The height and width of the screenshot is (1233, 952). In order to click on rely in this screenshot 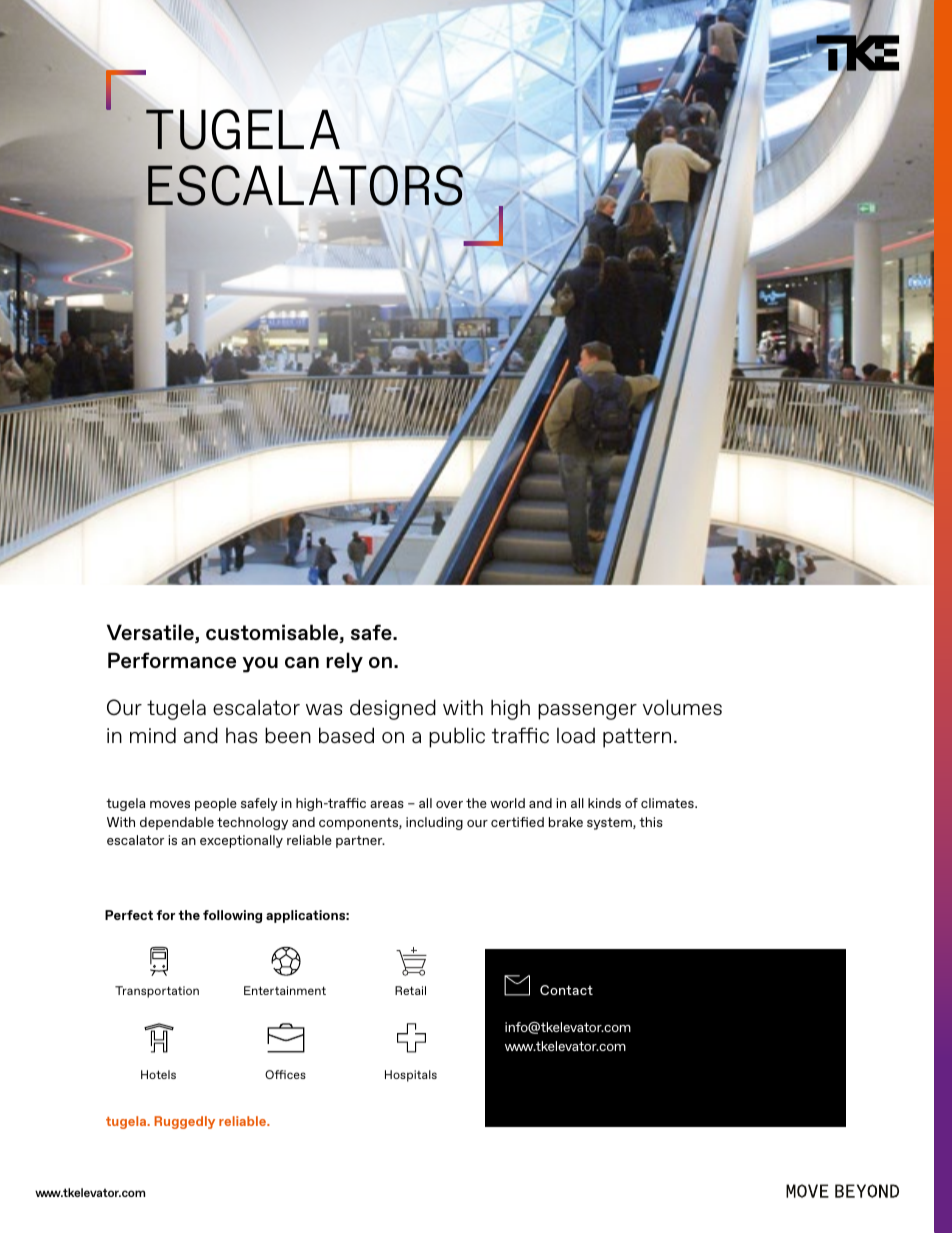, I will do `click(344, 662)`.
